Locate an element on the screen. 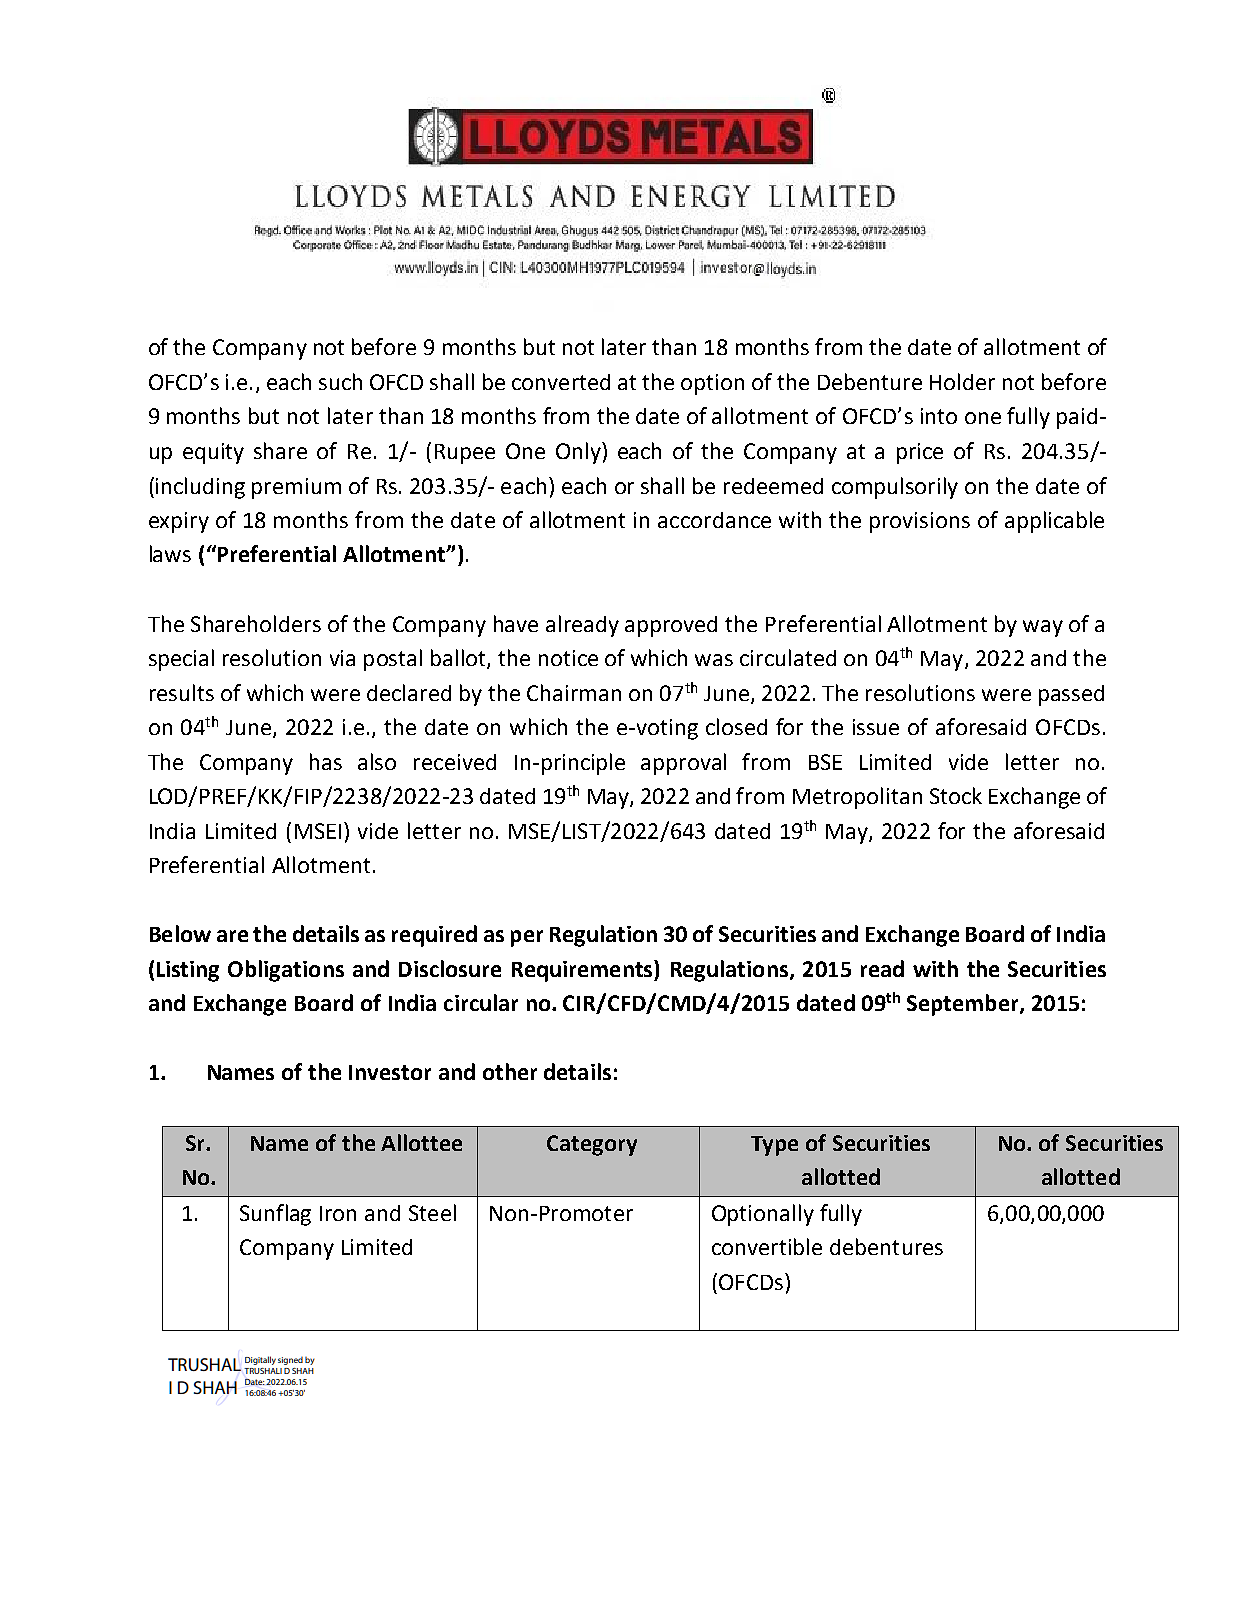 Image resolution: width=1254 pixels, height=1623 pixels. September is located at coordinates (964, 1005).
